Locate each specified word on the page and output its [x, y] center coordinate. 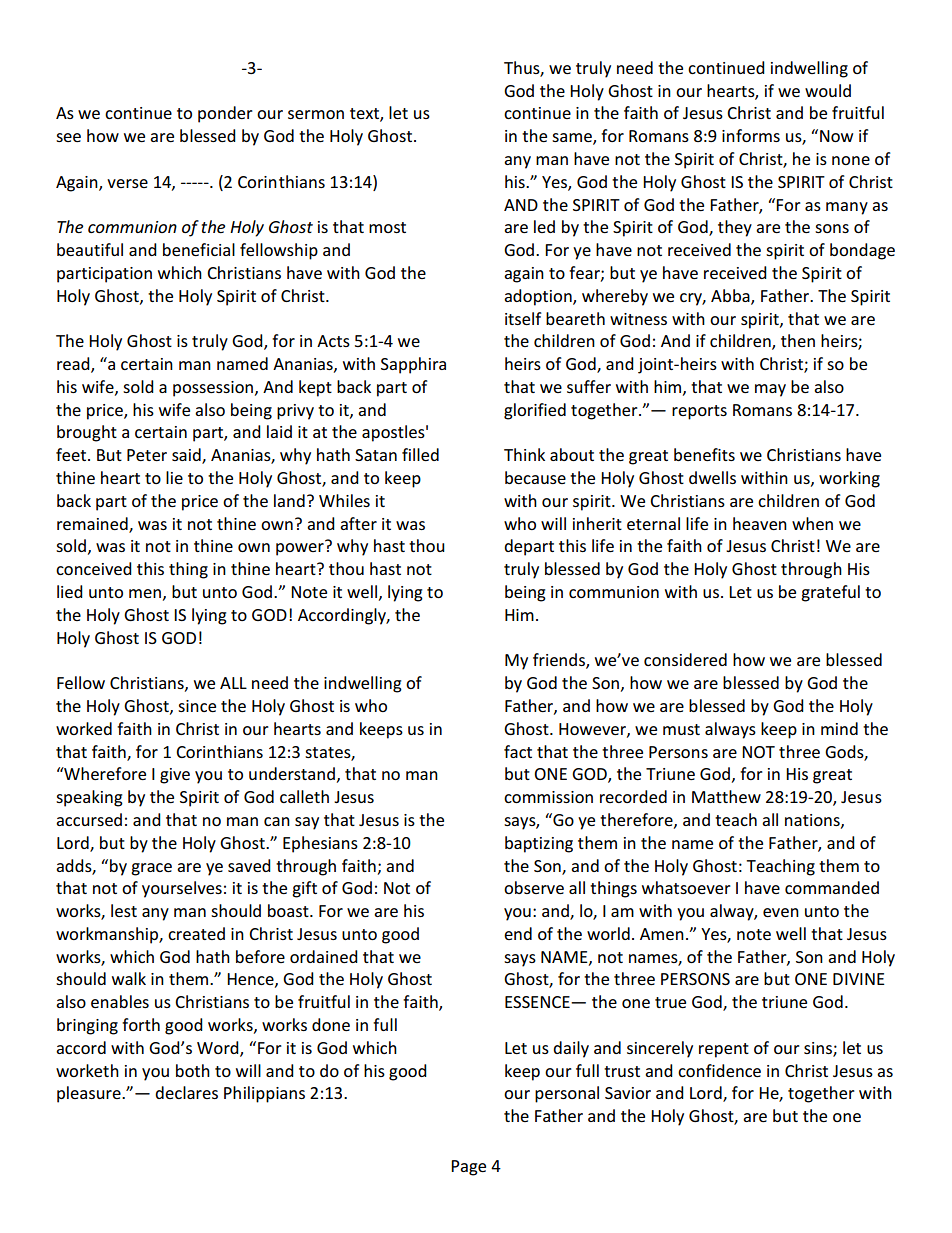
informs [751, 135]
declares [186, 1092]
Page [468, 1168]
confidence [719, 1070]
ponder [225, 114]
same [573, 139]
